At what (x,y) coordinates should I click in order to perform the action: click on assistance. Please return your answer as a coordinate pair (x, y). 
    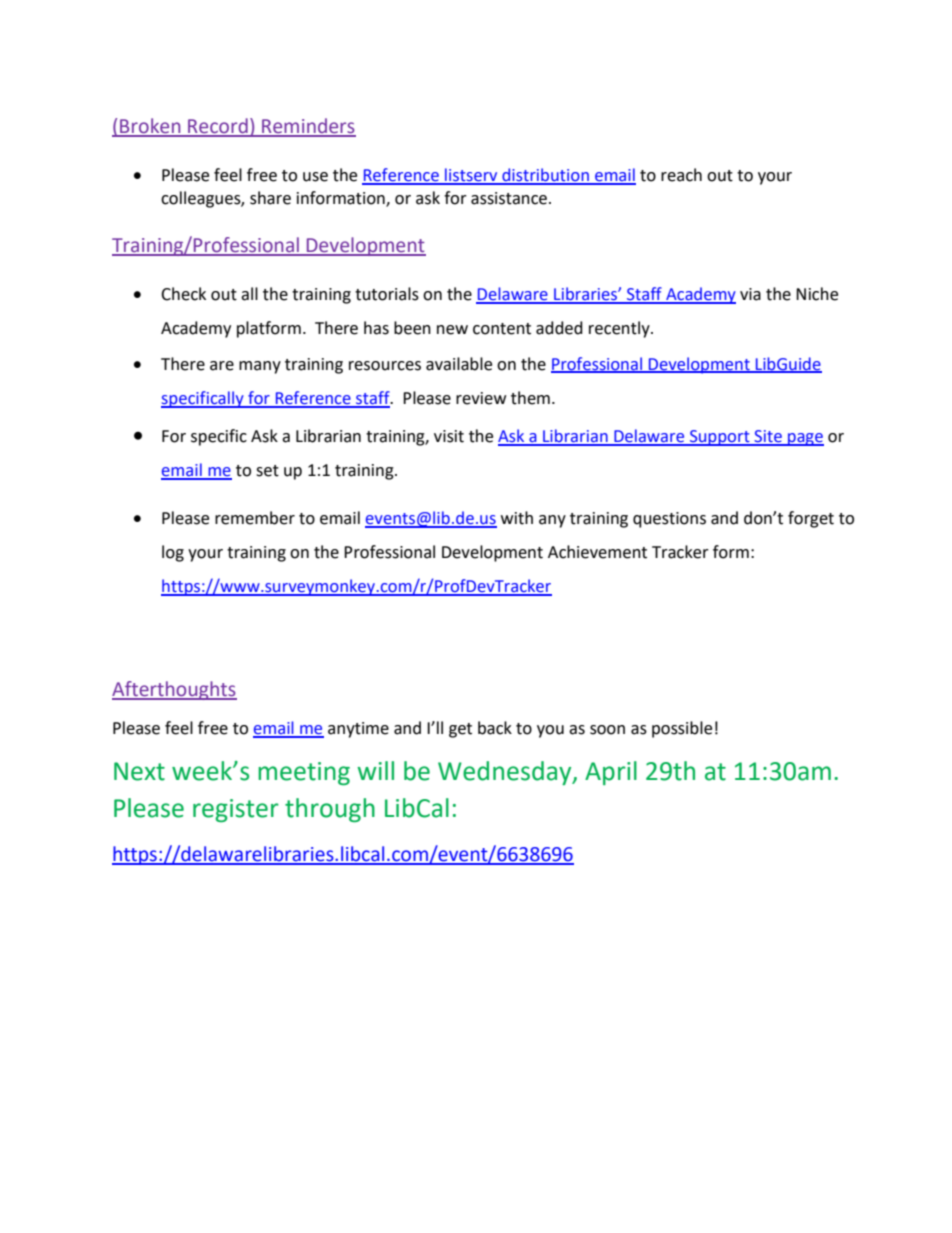
    Looking at the image, I should click on (509, 198).
